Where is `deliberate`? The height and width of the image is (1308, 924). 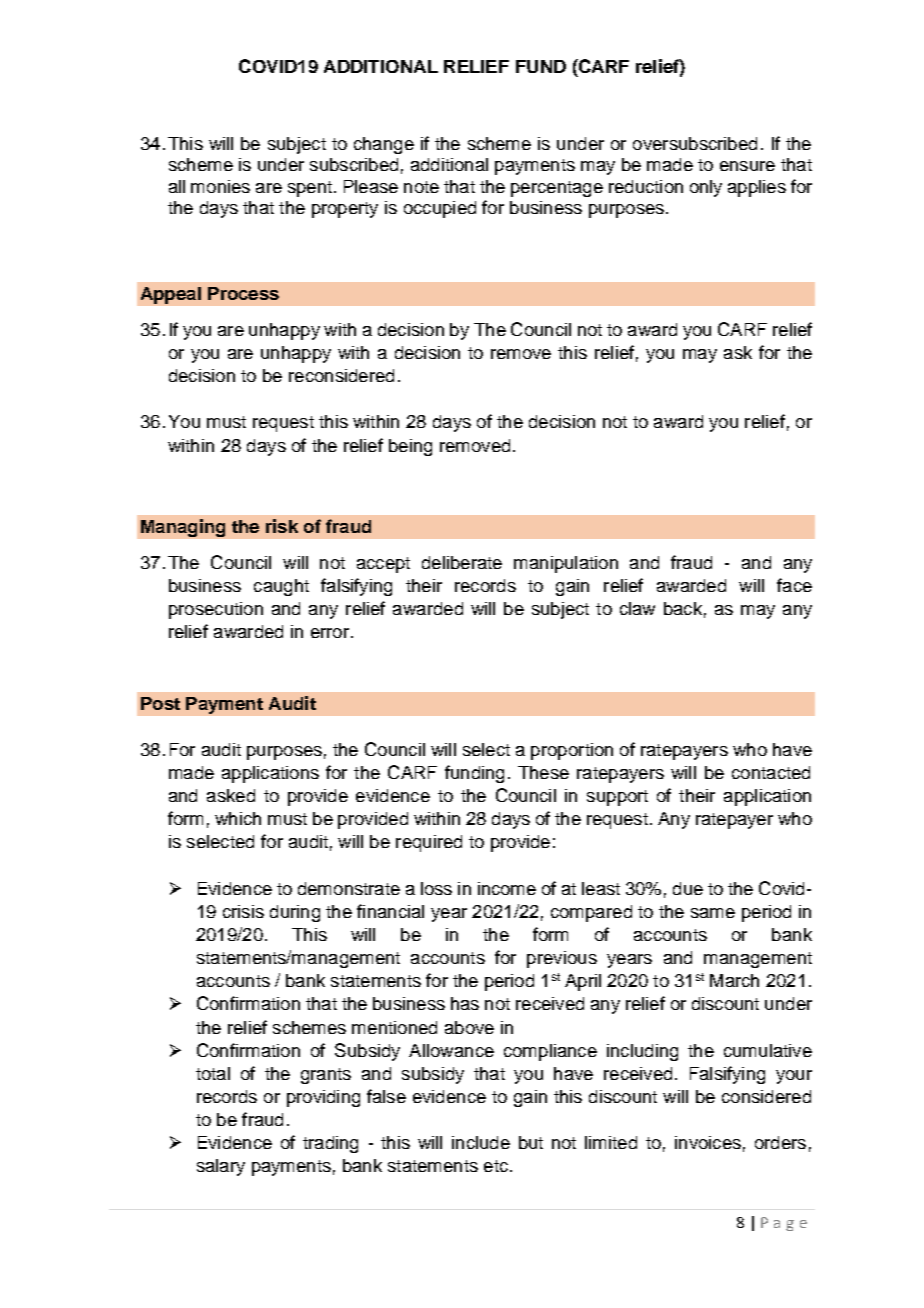
deliberate is located at coordinates (462, 562).
